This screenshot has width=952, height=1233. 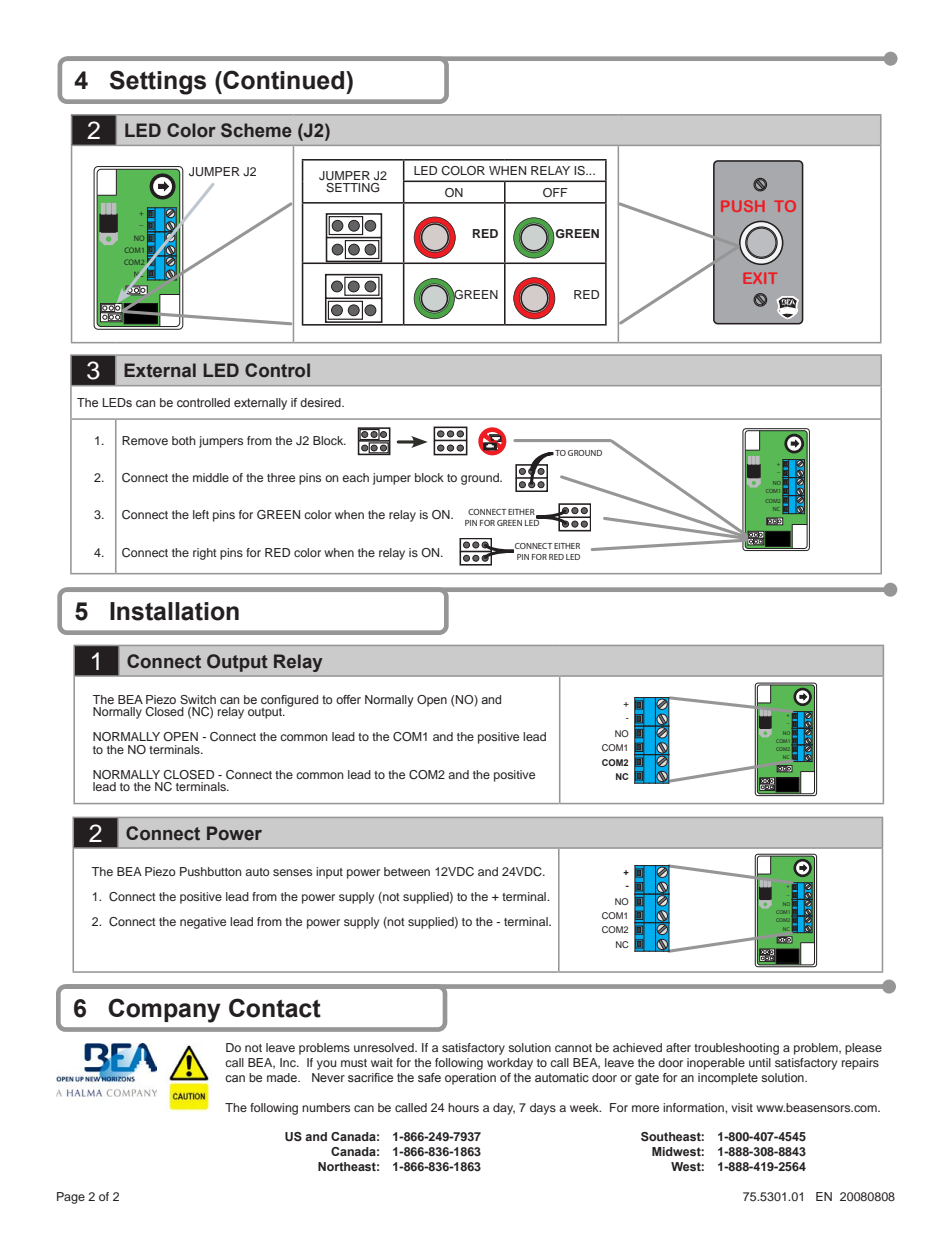 I want to click on Installation, so click(x=174, y=611).
